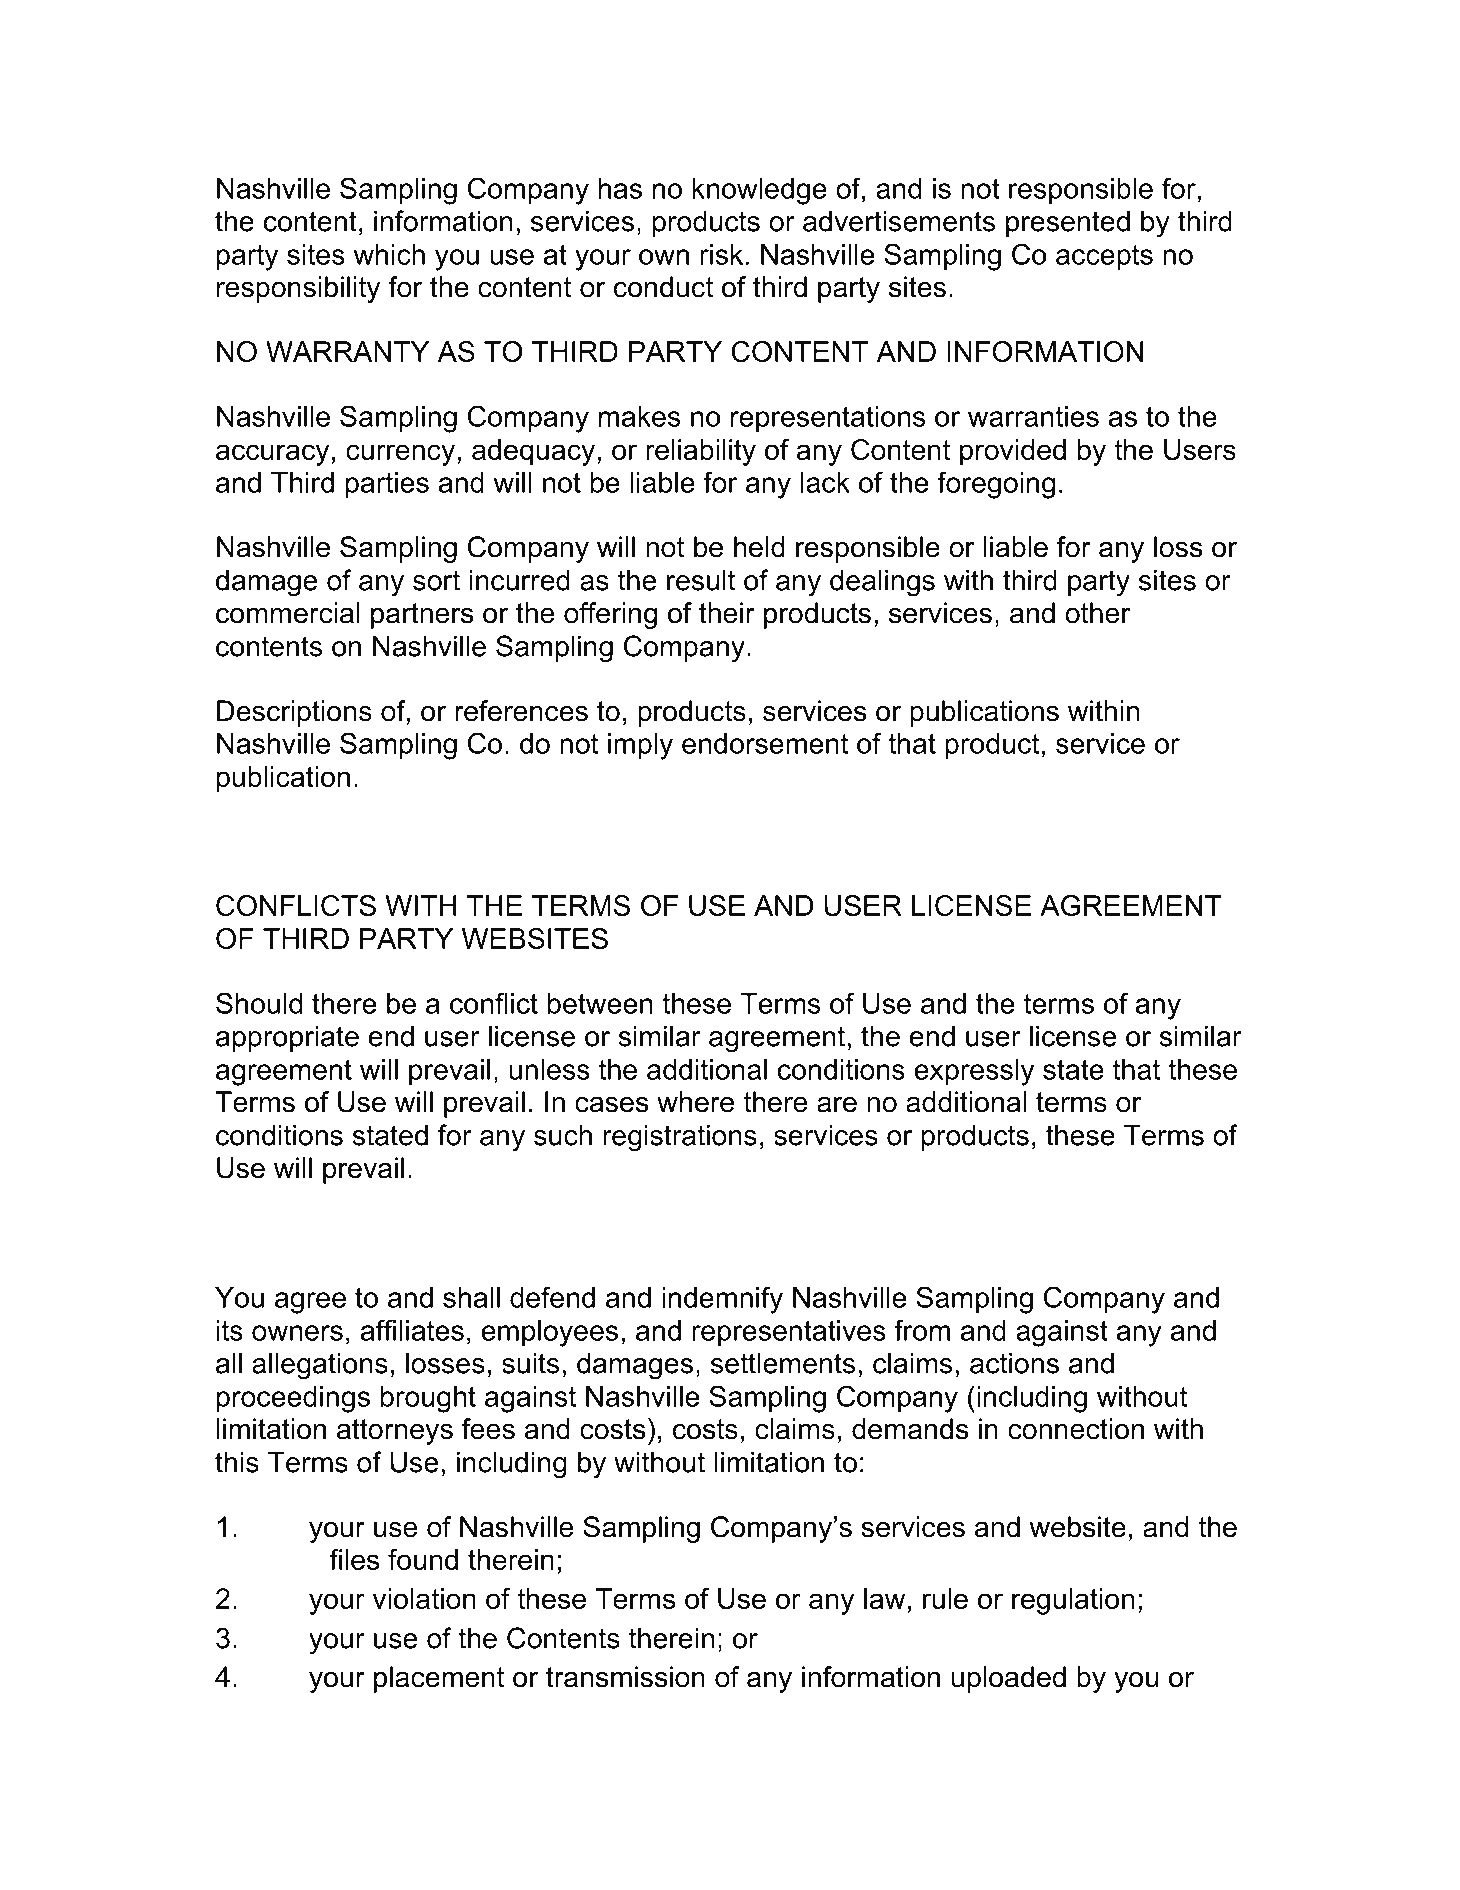 This page has height=1890, width=1460. Describe the element at coordinates (354, 1559) in the page. I see `files` at that location.
